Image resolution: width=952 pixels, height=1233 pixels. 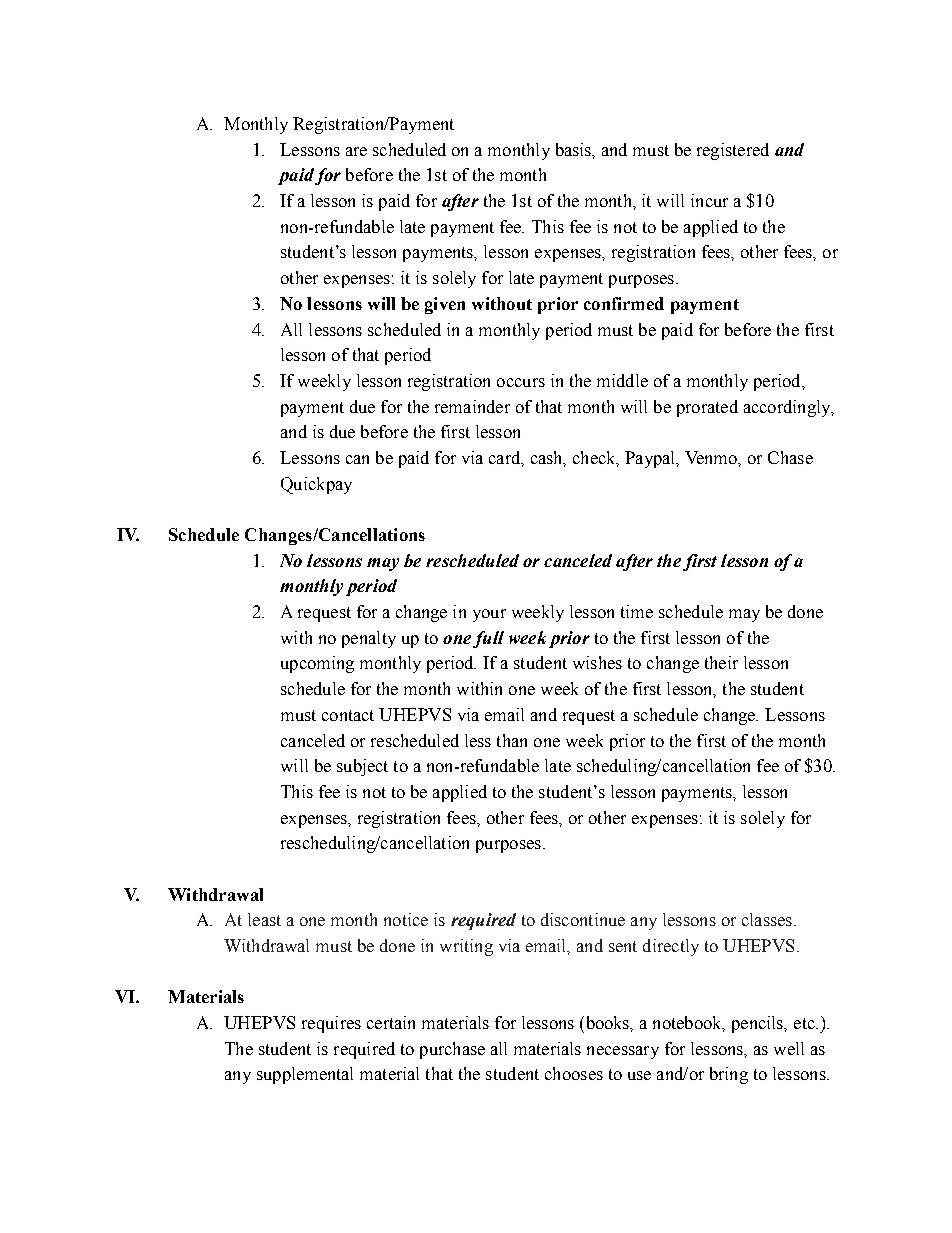 What do you see at coordinates (721, 662) in the image?
I see `their` at bounding box center [721, 662].
